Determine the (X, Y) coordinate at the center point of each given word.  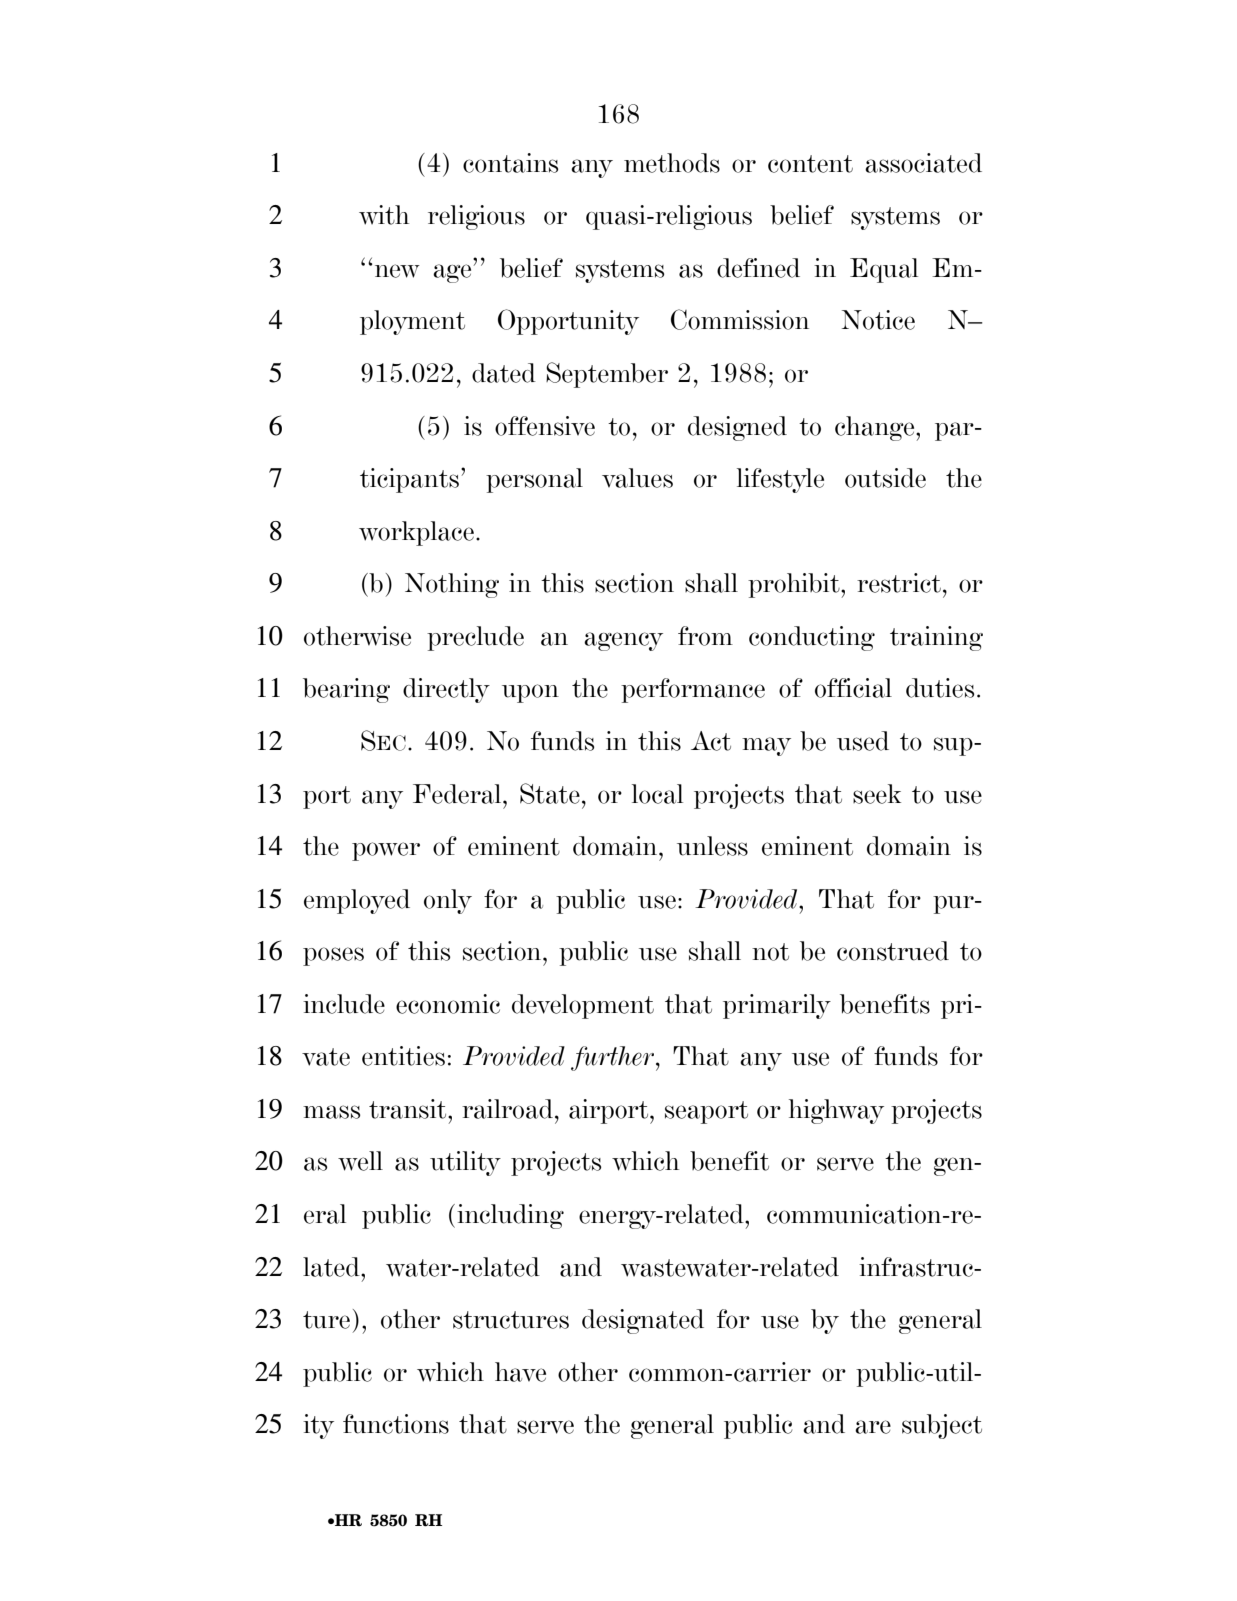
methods (672, 163)
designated (643, 1321)
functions (396, 1424)
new (396, 271)
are (873, 1427)
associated (923, 163)
